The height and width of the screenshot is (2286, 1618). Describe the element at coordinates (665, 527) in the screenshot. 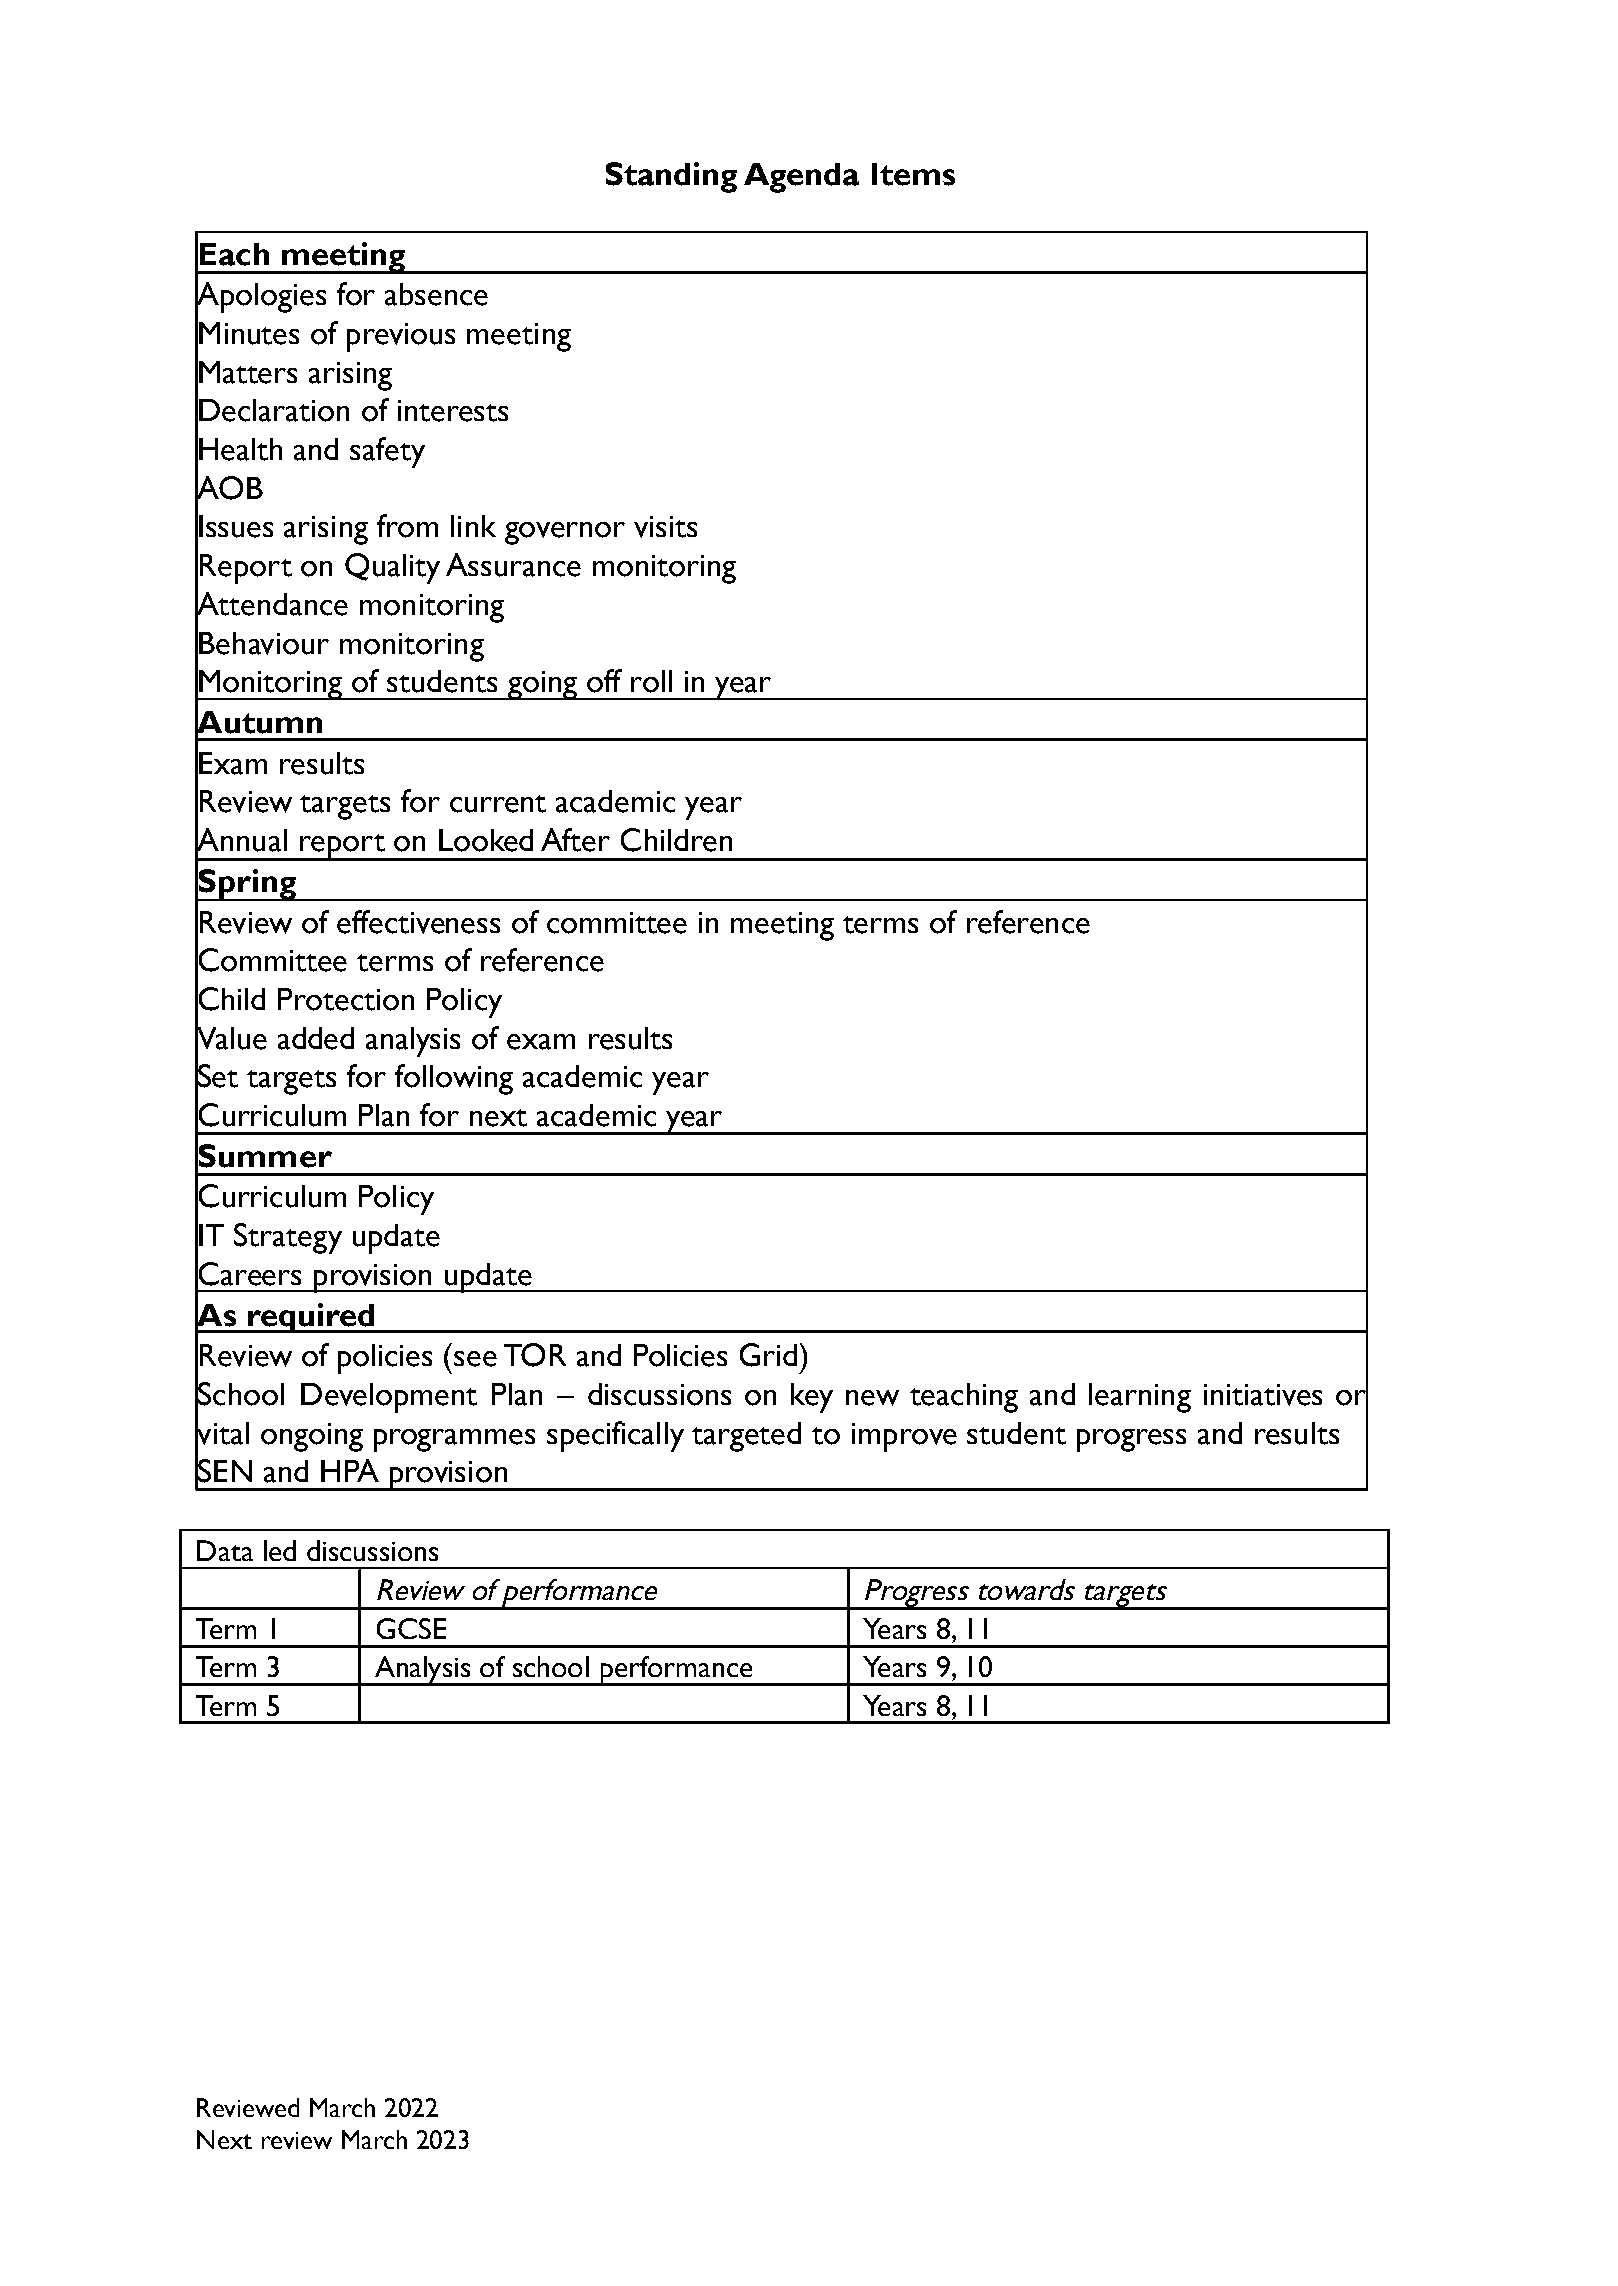

I see `visits` at that location.
